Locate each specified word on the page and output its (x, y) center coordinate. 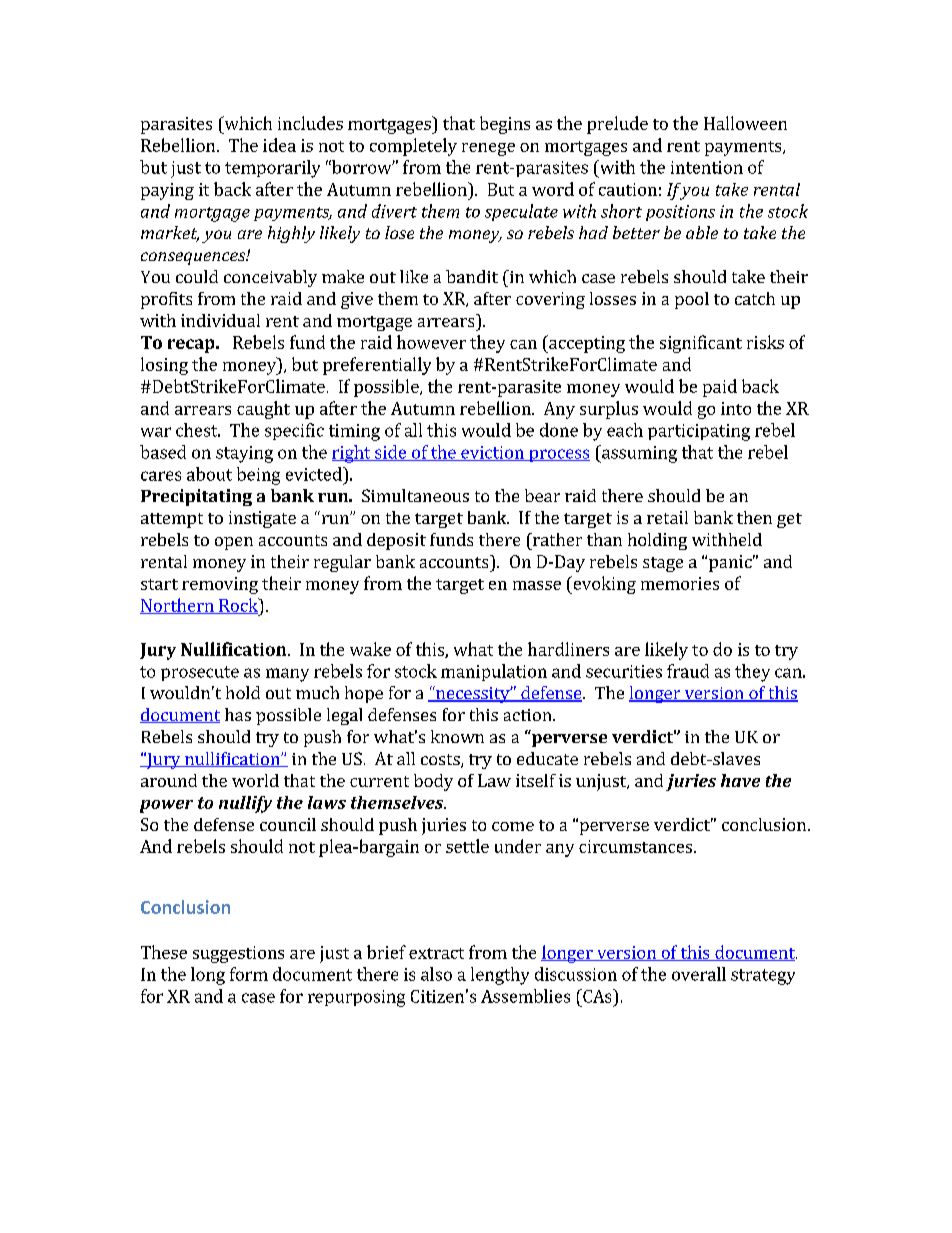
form (249, 974)
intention (707, 167)
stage (663, 564)
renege (488, 149)
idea (279, 145)
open (234, 543)
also (436, 974)
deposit (396, 541)
